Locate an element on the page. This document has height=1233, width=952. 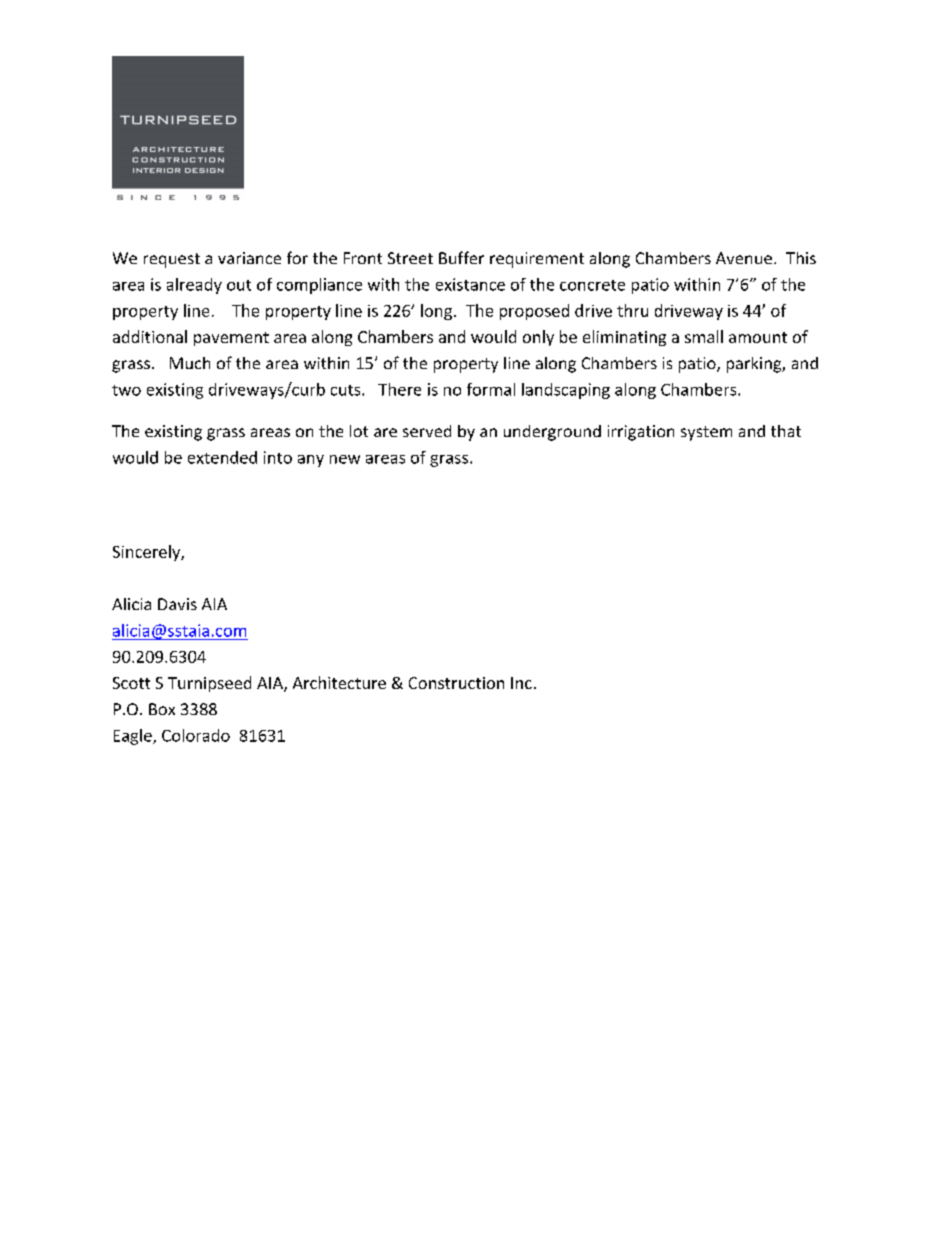
Construction is located at coordinates (456, 683).
